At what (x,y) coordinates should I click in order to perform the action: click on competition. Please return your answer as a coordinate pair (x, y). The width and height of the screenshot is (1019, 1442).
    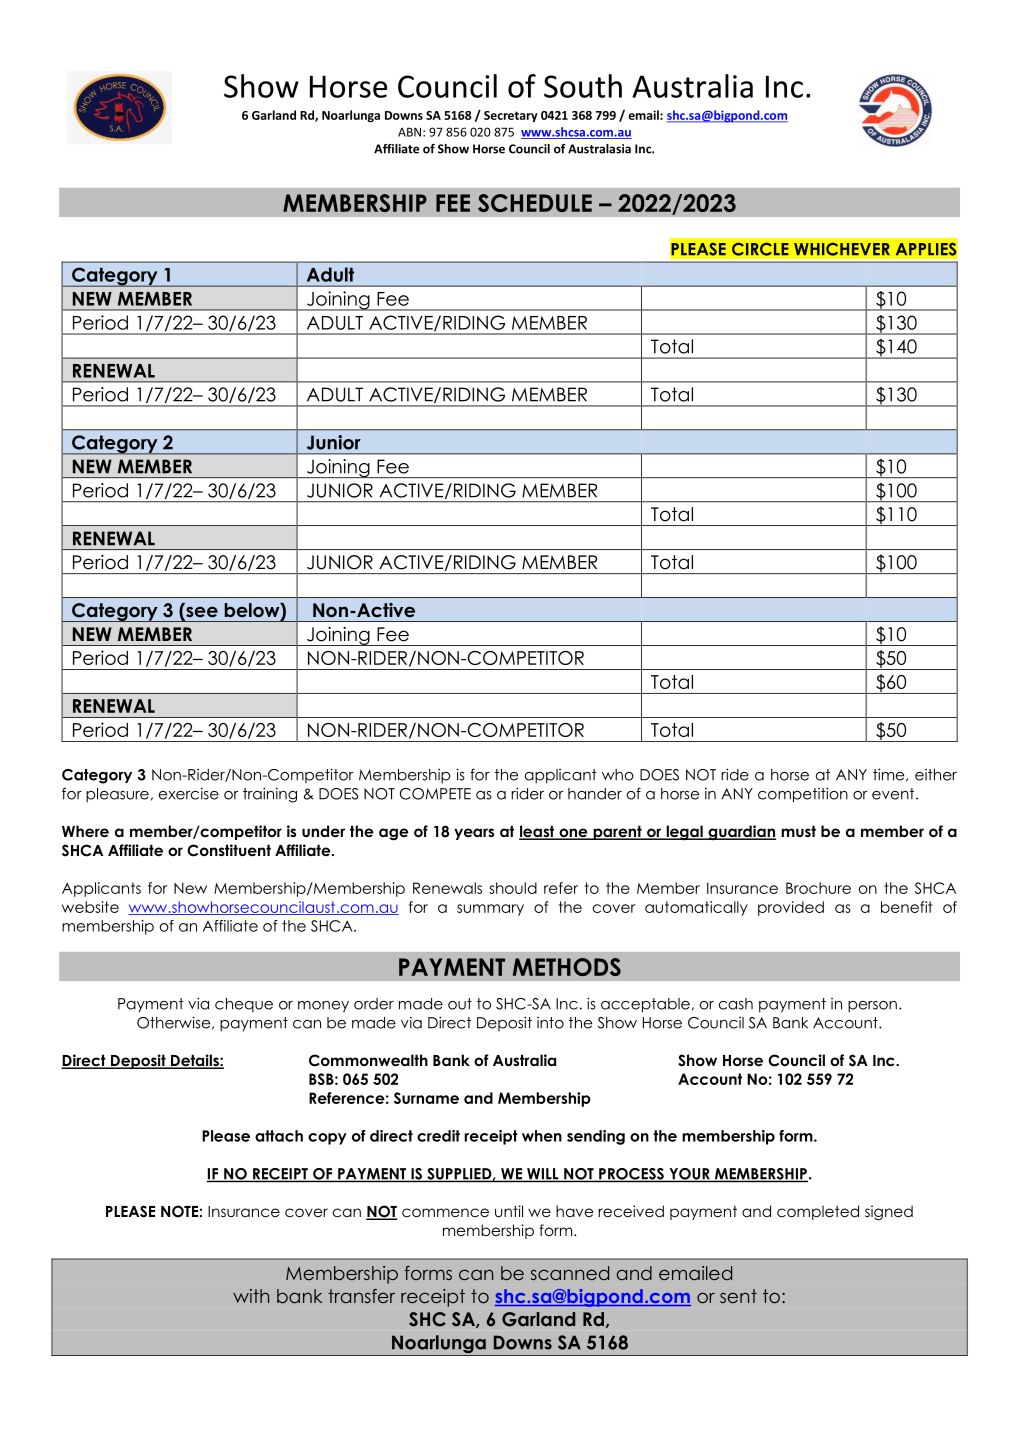
    Looking at the image, I should click on (803, 795).
